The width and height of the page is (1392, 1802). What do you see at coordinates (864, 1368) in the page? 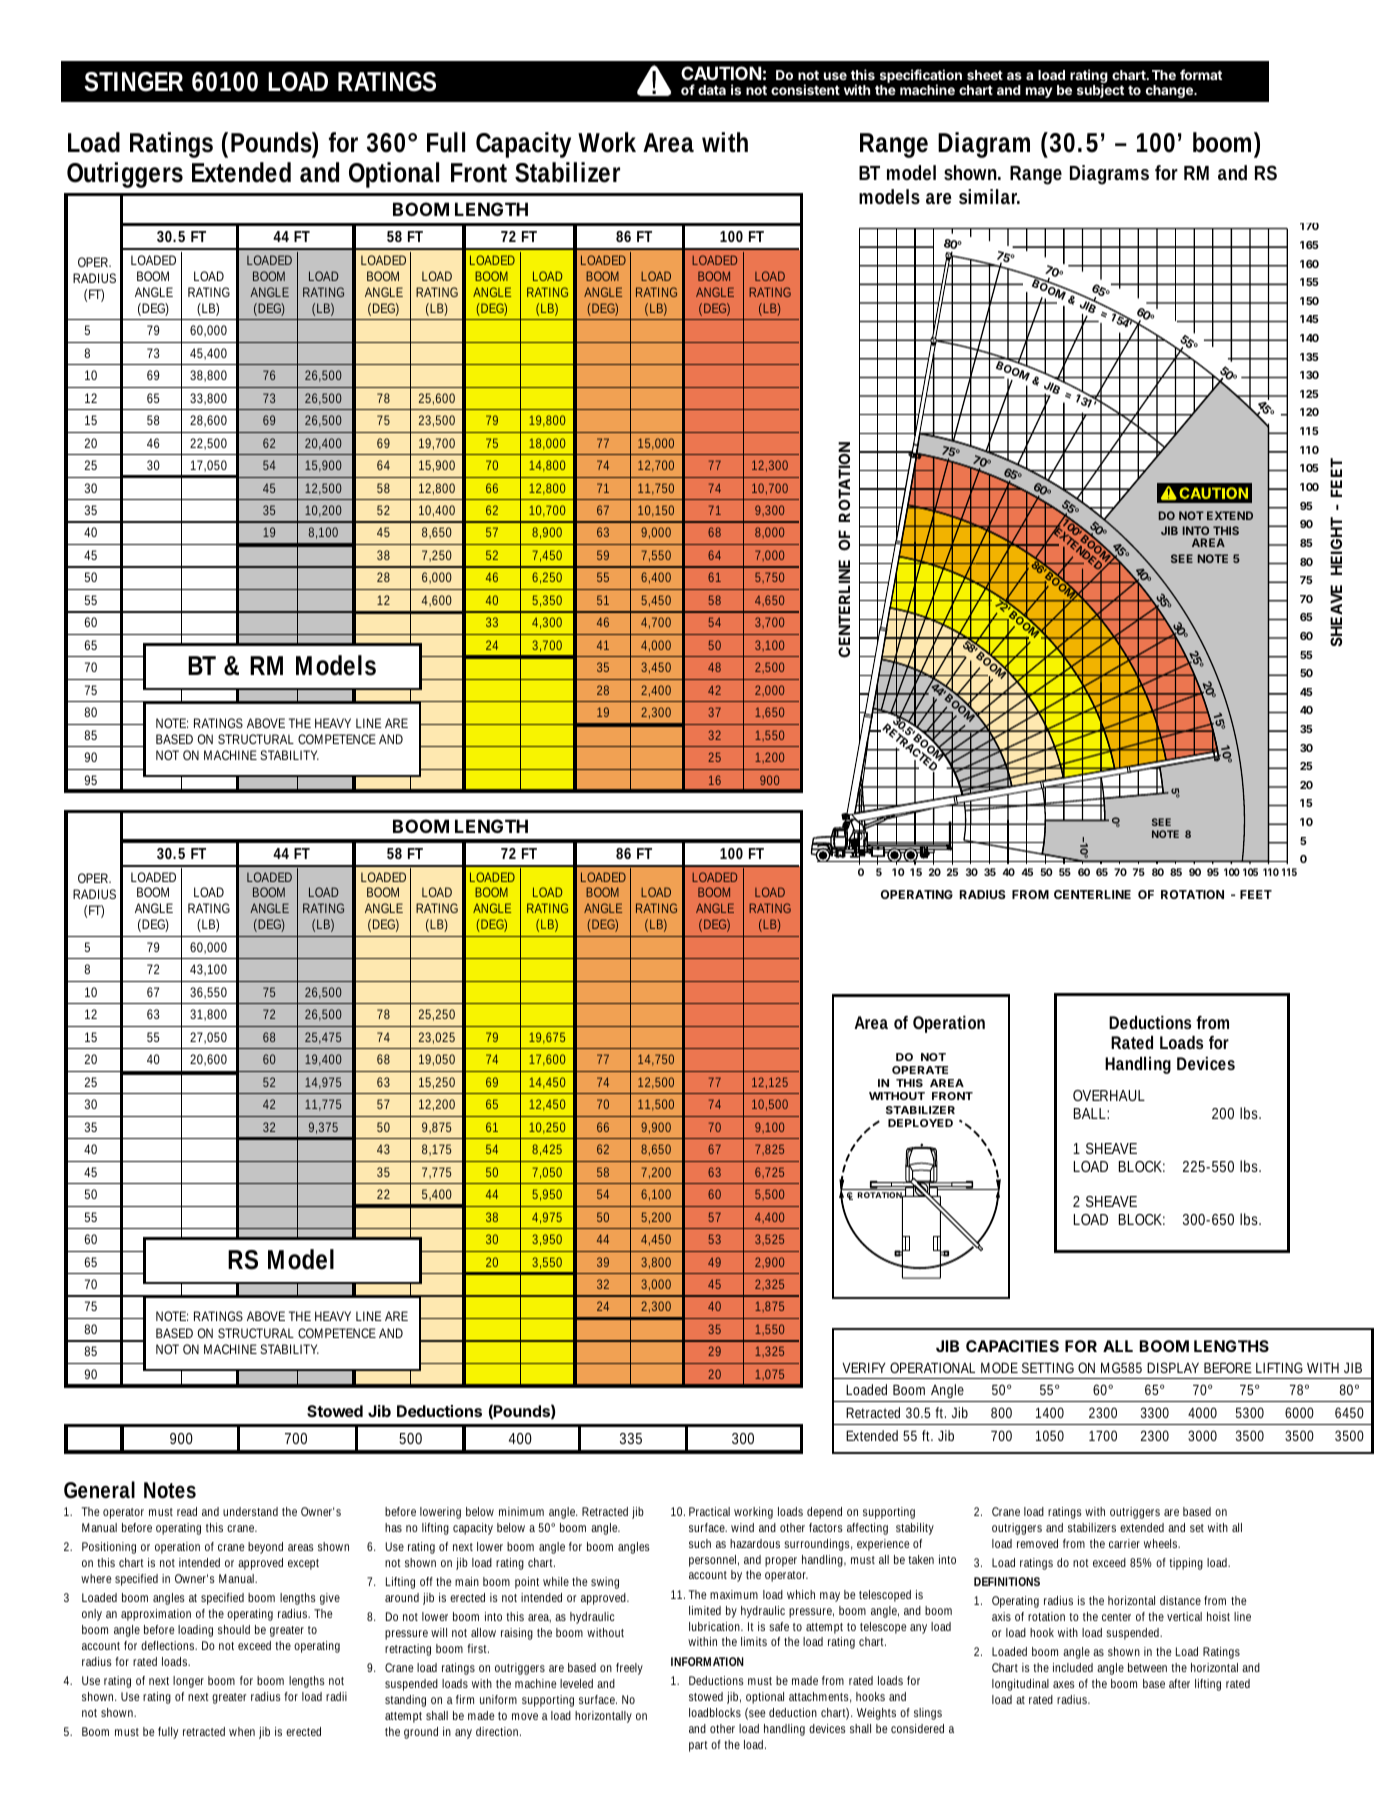
I see `VERIFY` at bounding box center [864, 1368].
